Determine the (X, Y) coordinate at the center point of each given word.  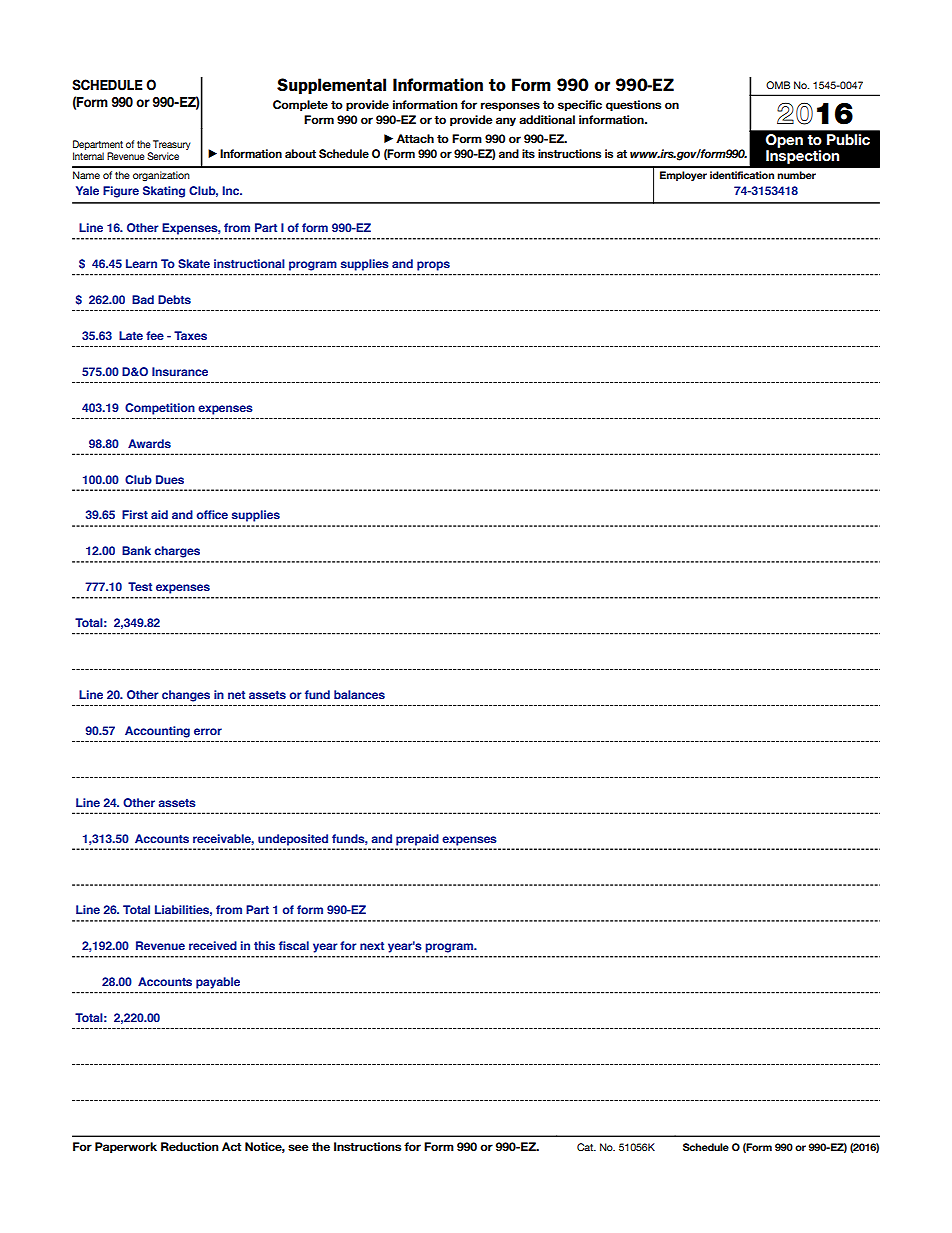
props (433, 266)
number (796, 175)
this (264, 945)
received (213, 945)
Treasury (172, 145)
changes (186, 696)
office (212, 514)
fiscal (294, 945)
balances (359, 694)
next (372, 946)
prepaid (417, 840)
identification (742, 175)
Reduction (190, 1146)
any (506, 121)
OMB (778, 85)
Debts (174, 299)
